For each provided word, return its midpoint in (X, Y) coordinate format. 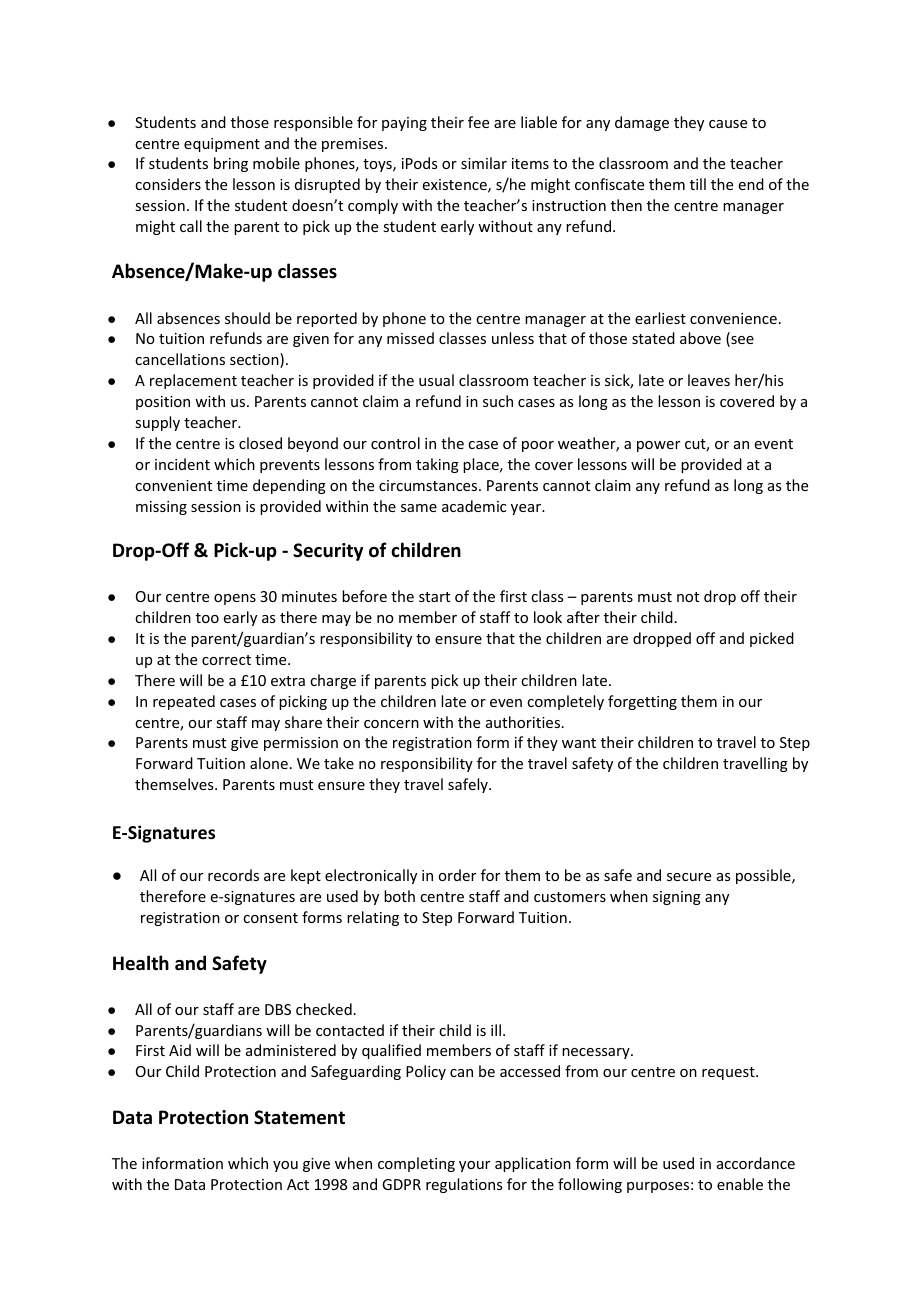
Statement (299, 1117)
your (474, 1166)
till (698, 184)
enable (740, 1184)
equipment (222, 145)
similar (484, 163)
